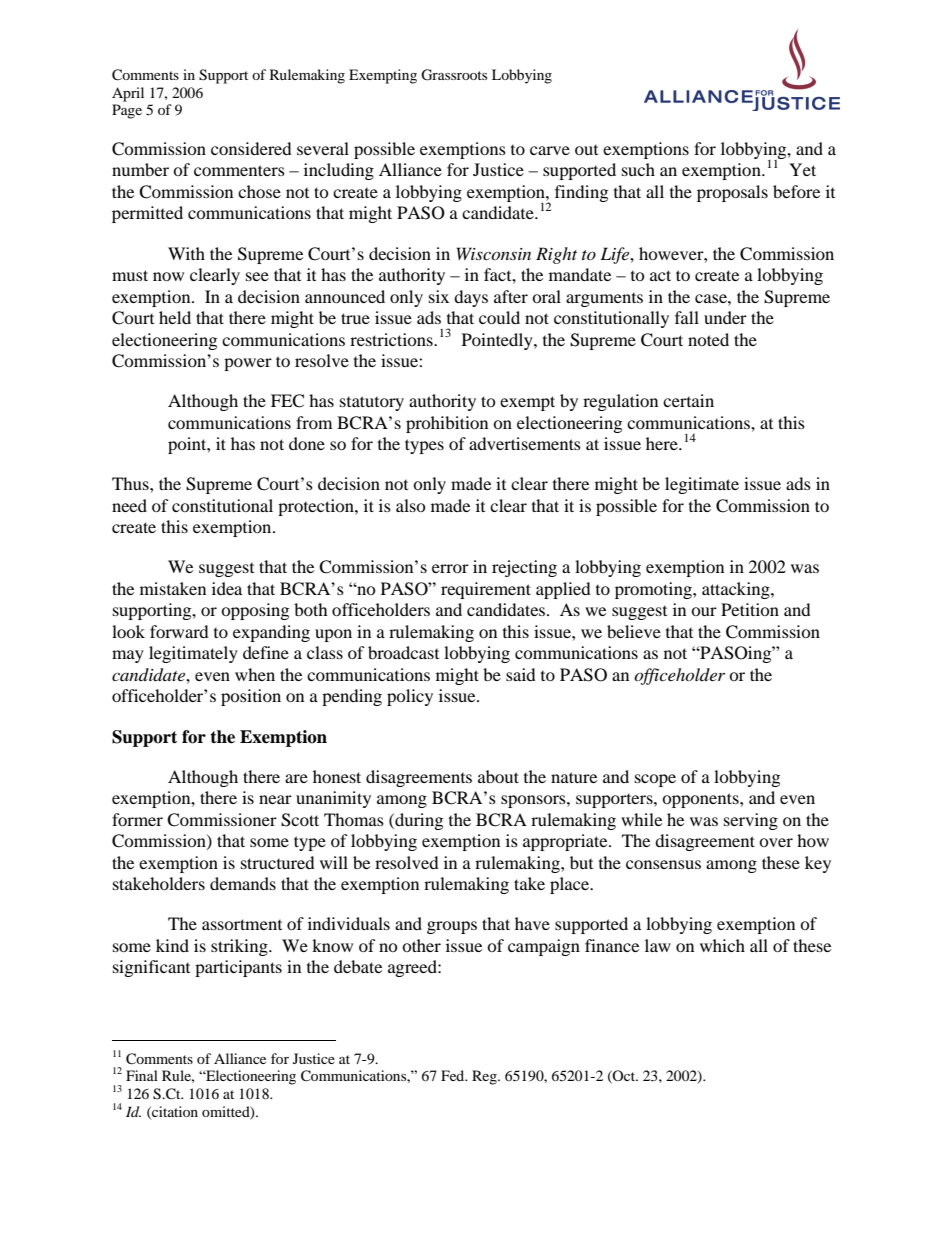  Describe the element at coordinates (287, 401) in the screenshot. I see `FEC` at that location.
